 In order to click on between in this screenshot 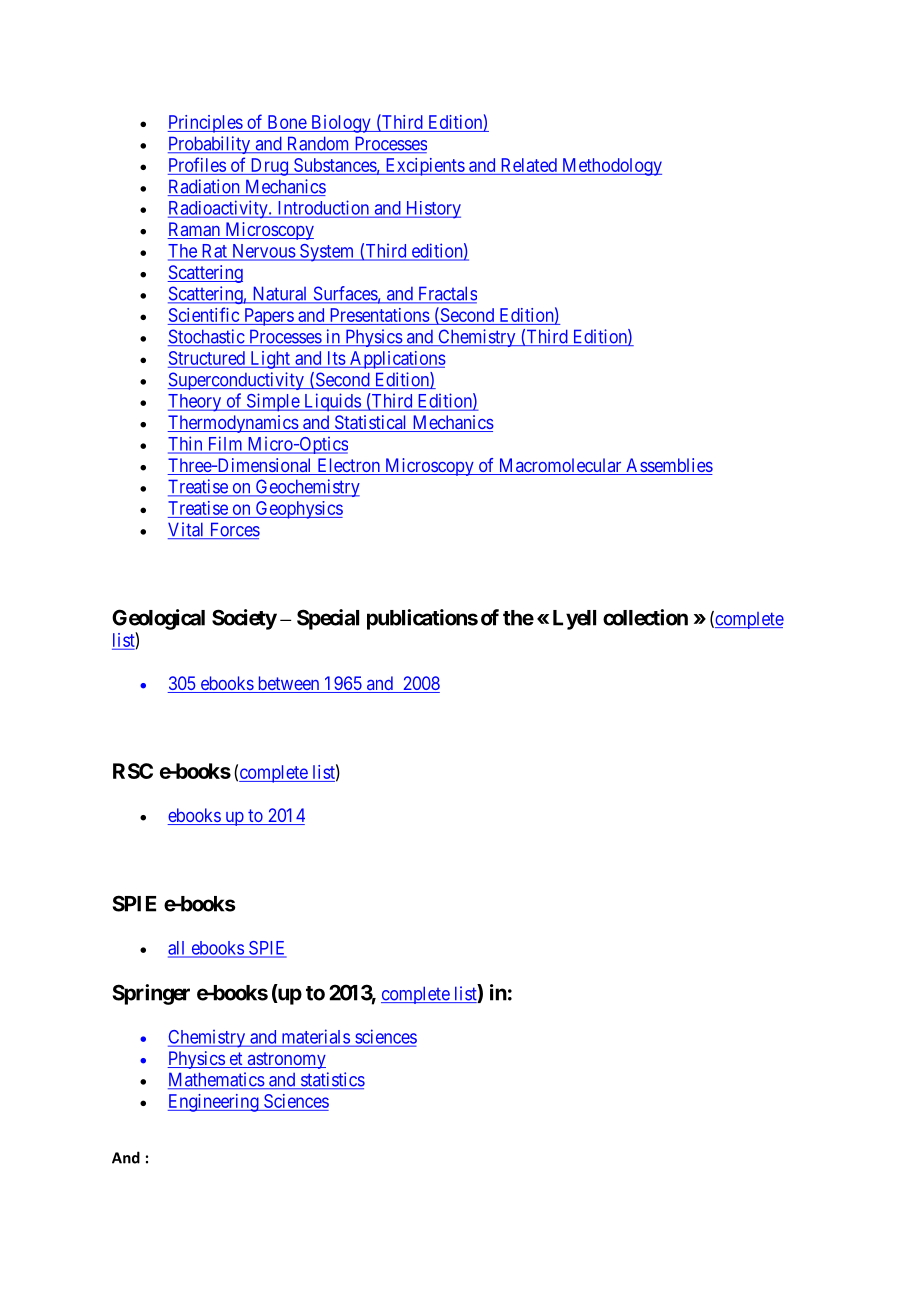, I will do `click(288, 684)`.
